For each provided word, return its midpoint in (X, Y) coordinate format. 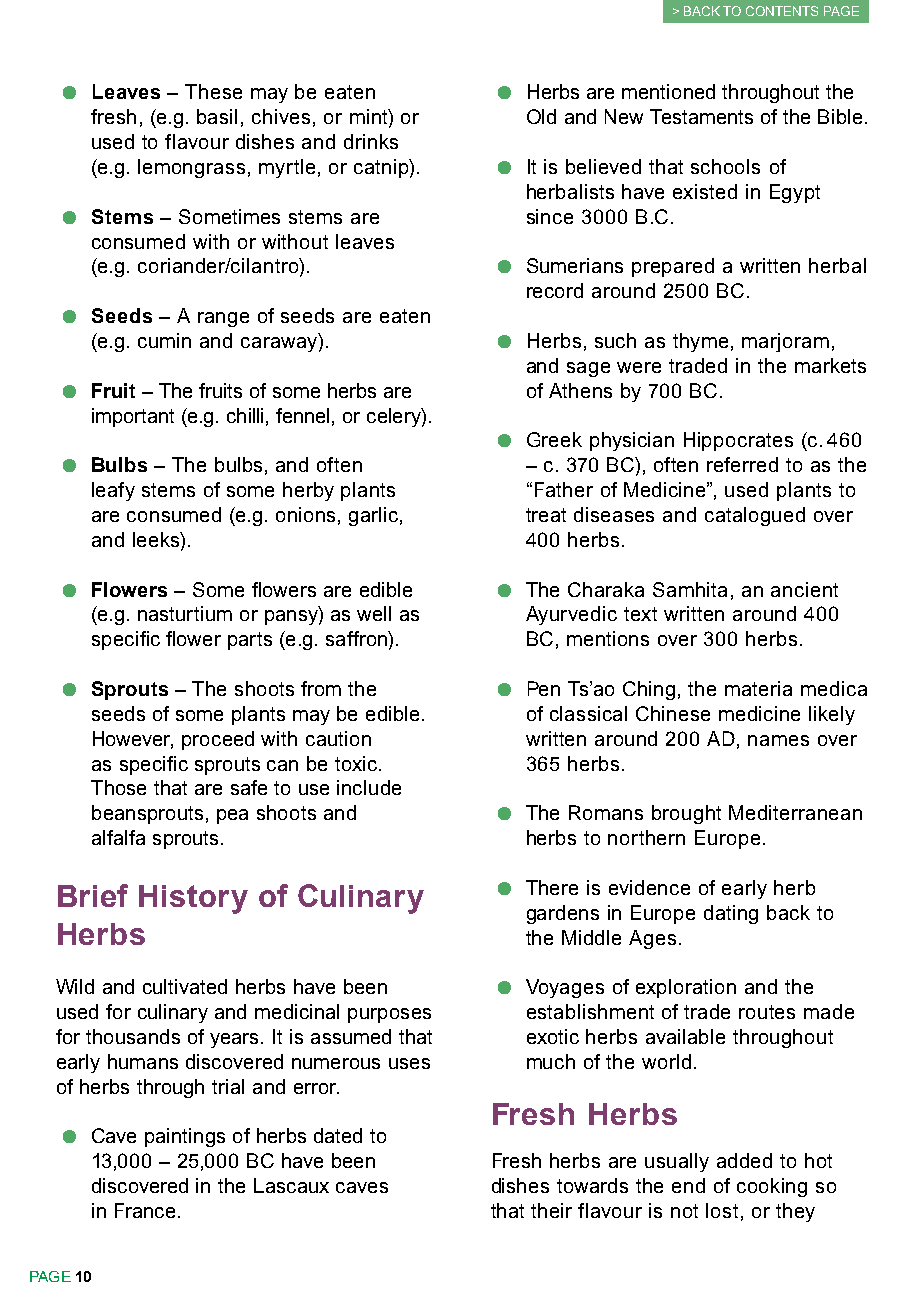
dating (731, 914)
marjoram (785, 342)
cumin (164, 340)
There (552, 887)
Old (541, 116)
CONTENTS (782, 11)
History (193, 899)
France (145, 1210)
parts (250, 641)
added (744, 1160)
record (555, 290)
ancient (804, 589)
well (374, 613)
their (551, 1210)
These (213, 91)
